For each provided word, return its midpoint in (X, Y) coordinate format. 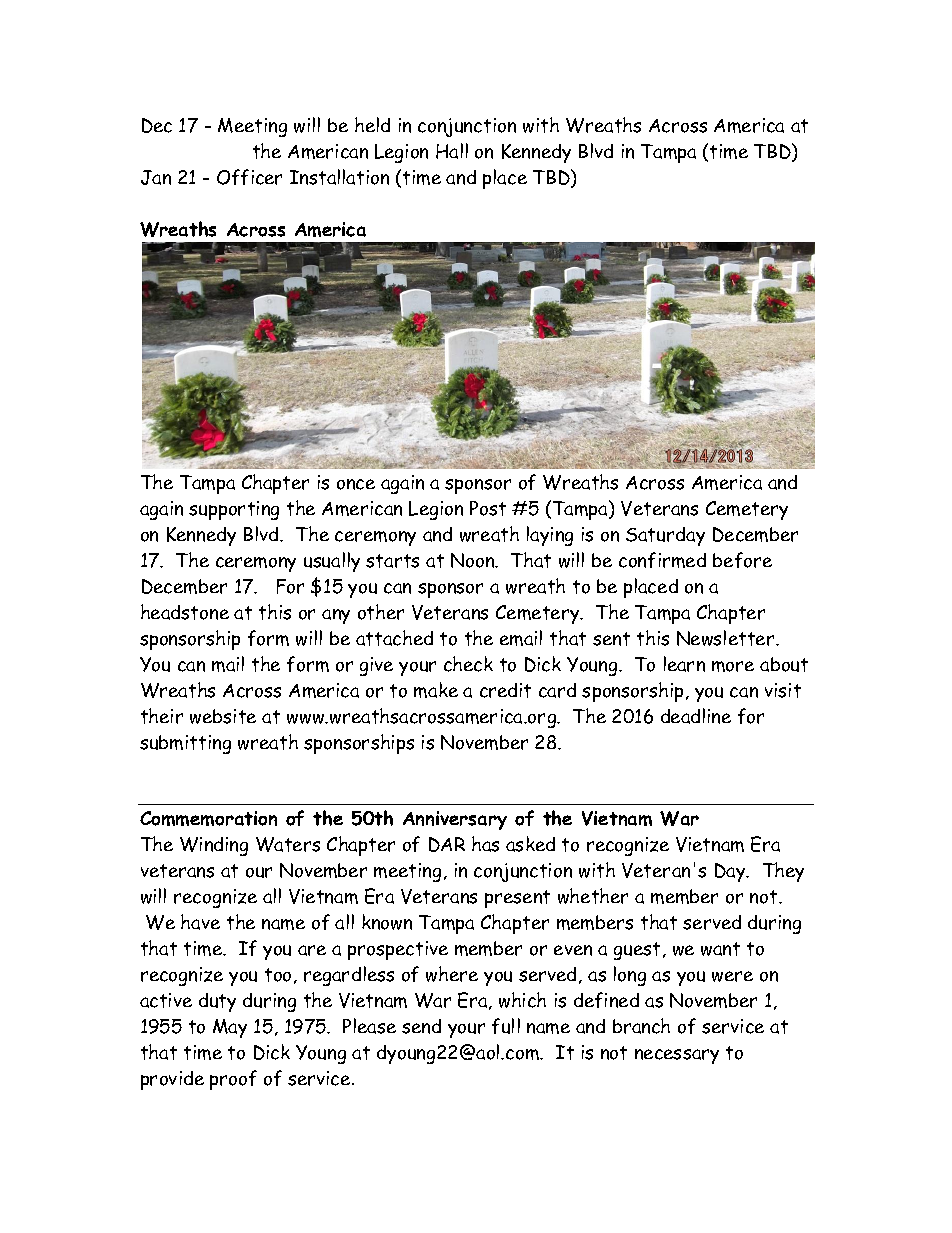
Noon (474, 560)
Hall (452, 151)
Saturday (665, 536)
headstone (185, 612)
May (230, 1028)
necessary (677, 1056)
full (506, 1026)
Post (488, 508)
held (372, 124)
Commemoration (208, 818)
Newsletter (727, 638)
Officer (249, 177)
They (783, 872)
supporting (234, 510)
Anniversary (455, 820)
